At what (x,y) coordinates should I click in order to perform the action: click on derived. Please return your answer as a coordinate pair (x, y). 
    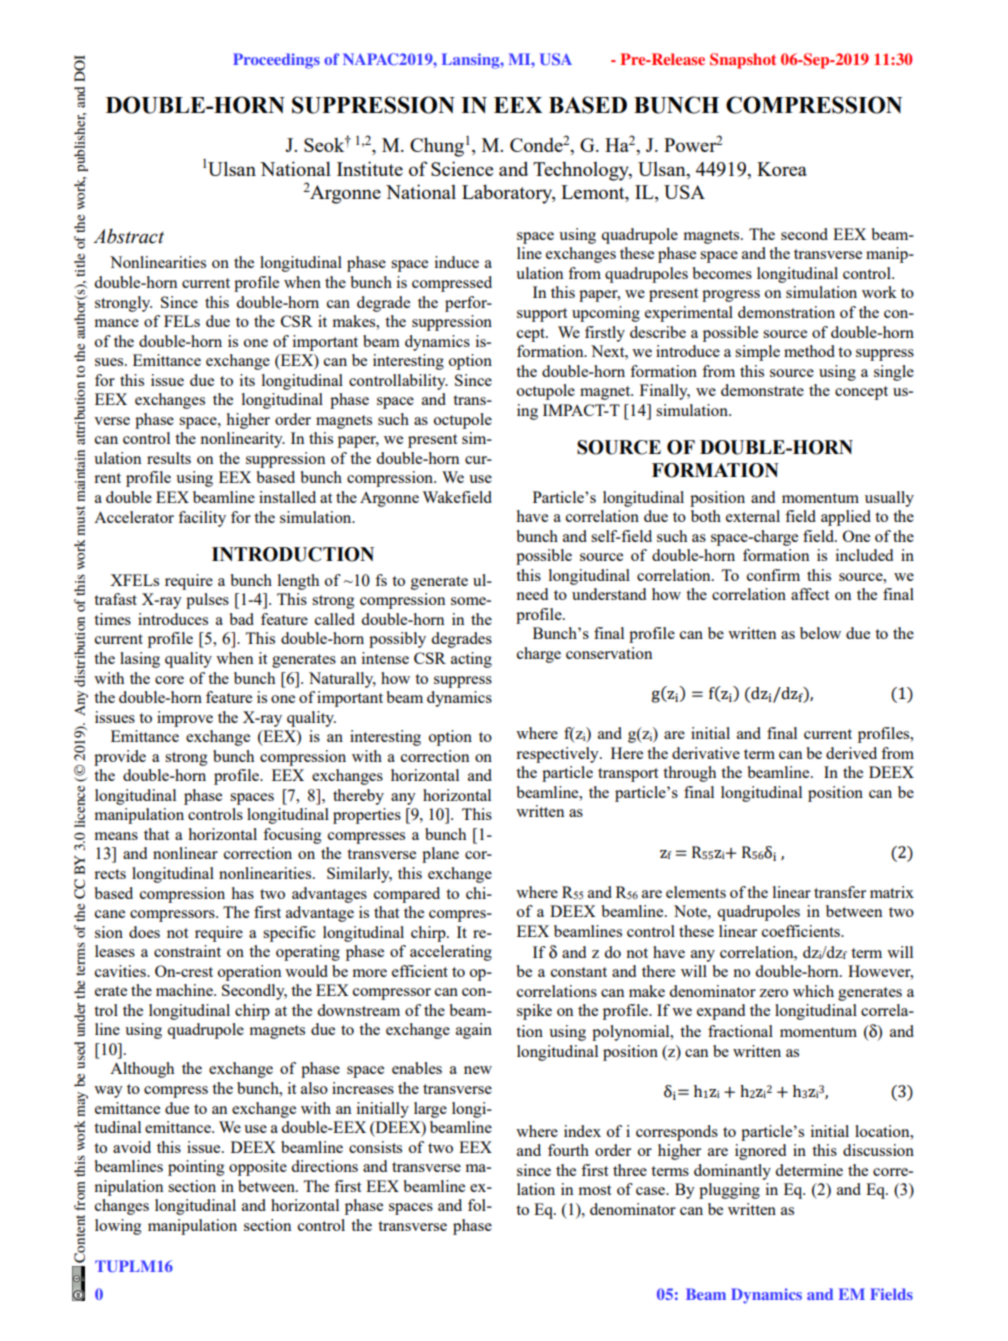
    Looking at the image, I should click on (851, 753).
